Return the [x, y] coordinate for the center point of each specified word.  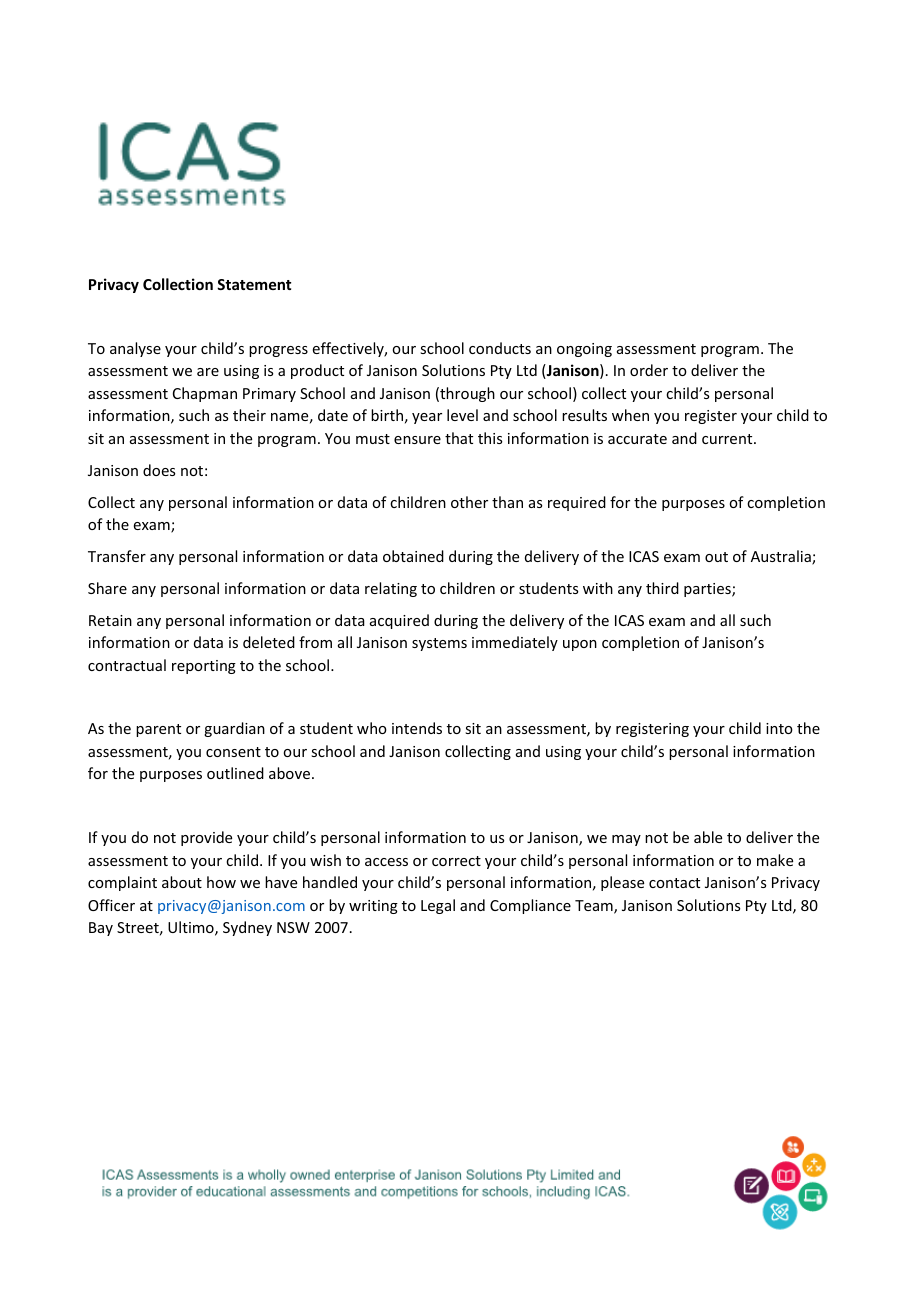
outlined [235, 773]
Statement [254, 284]
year [427, 418]
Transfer [117, 556]
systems [439, 644]
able [708, 837]
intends [417, 728]
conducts [500, 348]
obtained [413, 556]
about [182, 882]
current [728, 439]
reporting [204, 667]
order [649, 370]
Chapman [205, 394]
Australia [782, 557]
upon [580, 645]
